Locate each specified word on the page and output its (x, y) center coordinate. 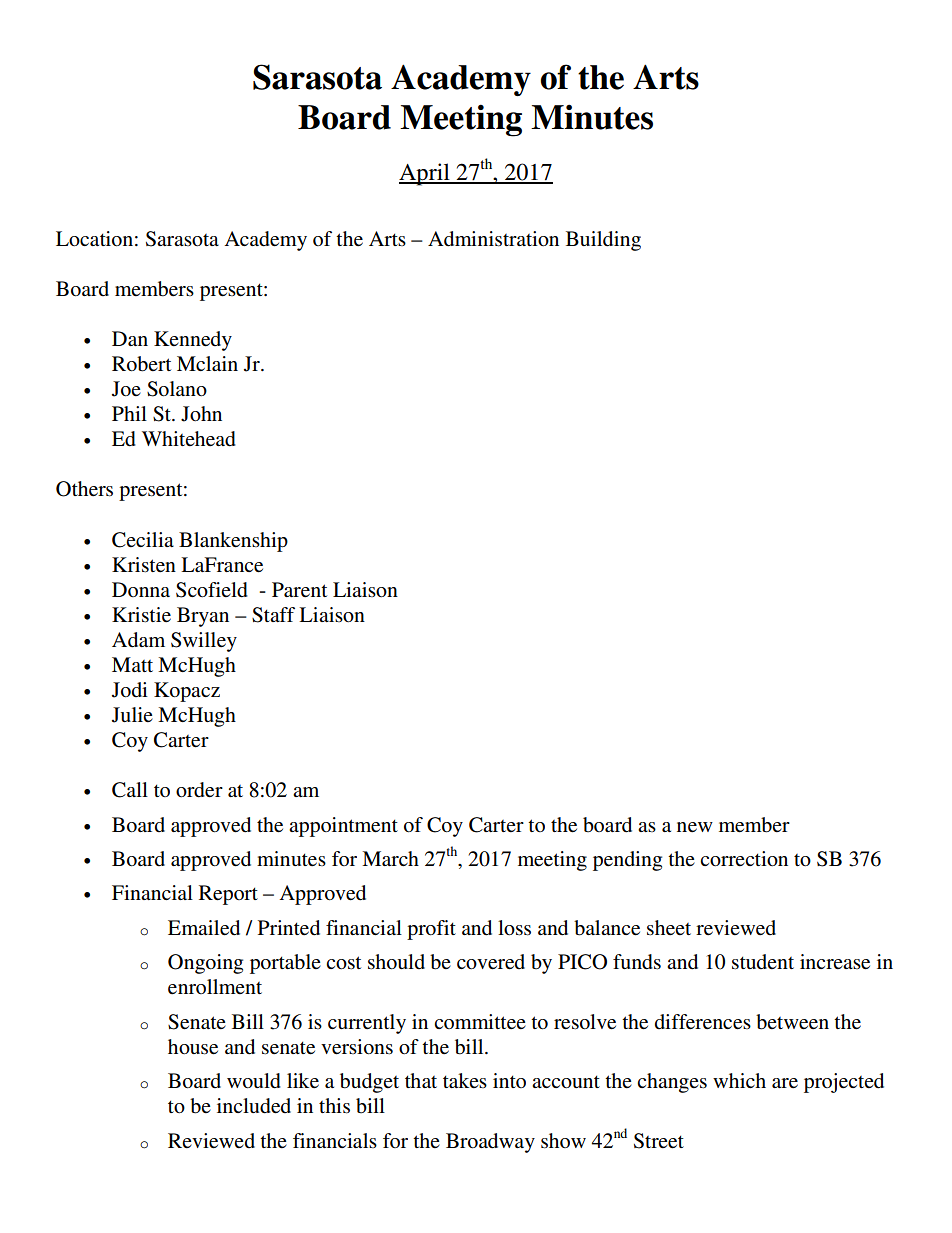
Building (603, 241)
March (390, 858)
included (254, 1106)
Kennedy (193, 341)
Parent (299, 589)
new (695, 827)
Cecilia (143, 540)
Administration (493, 239)
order (199, 790)
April (425, 174)
